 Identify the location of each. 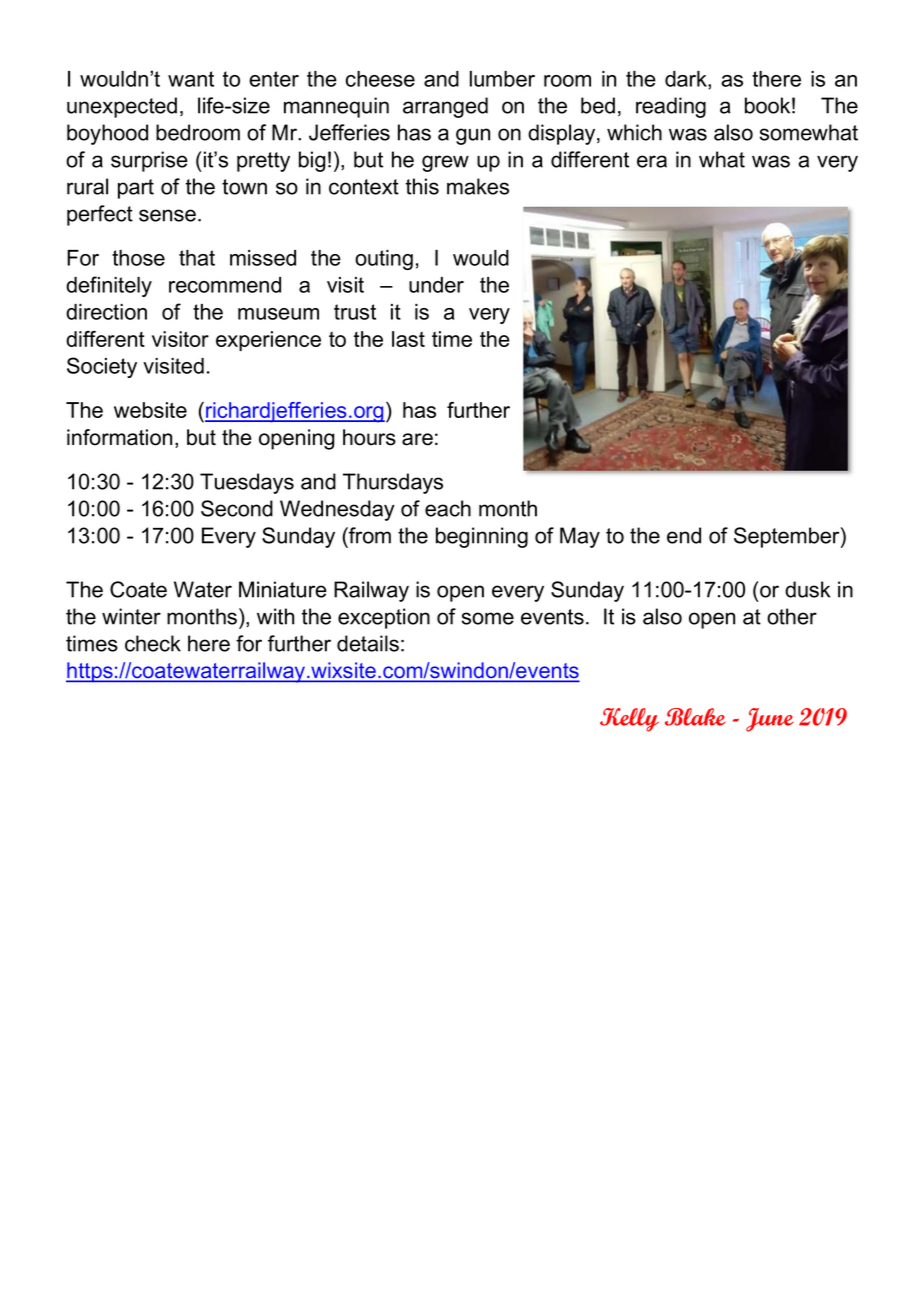
(448, 508).
